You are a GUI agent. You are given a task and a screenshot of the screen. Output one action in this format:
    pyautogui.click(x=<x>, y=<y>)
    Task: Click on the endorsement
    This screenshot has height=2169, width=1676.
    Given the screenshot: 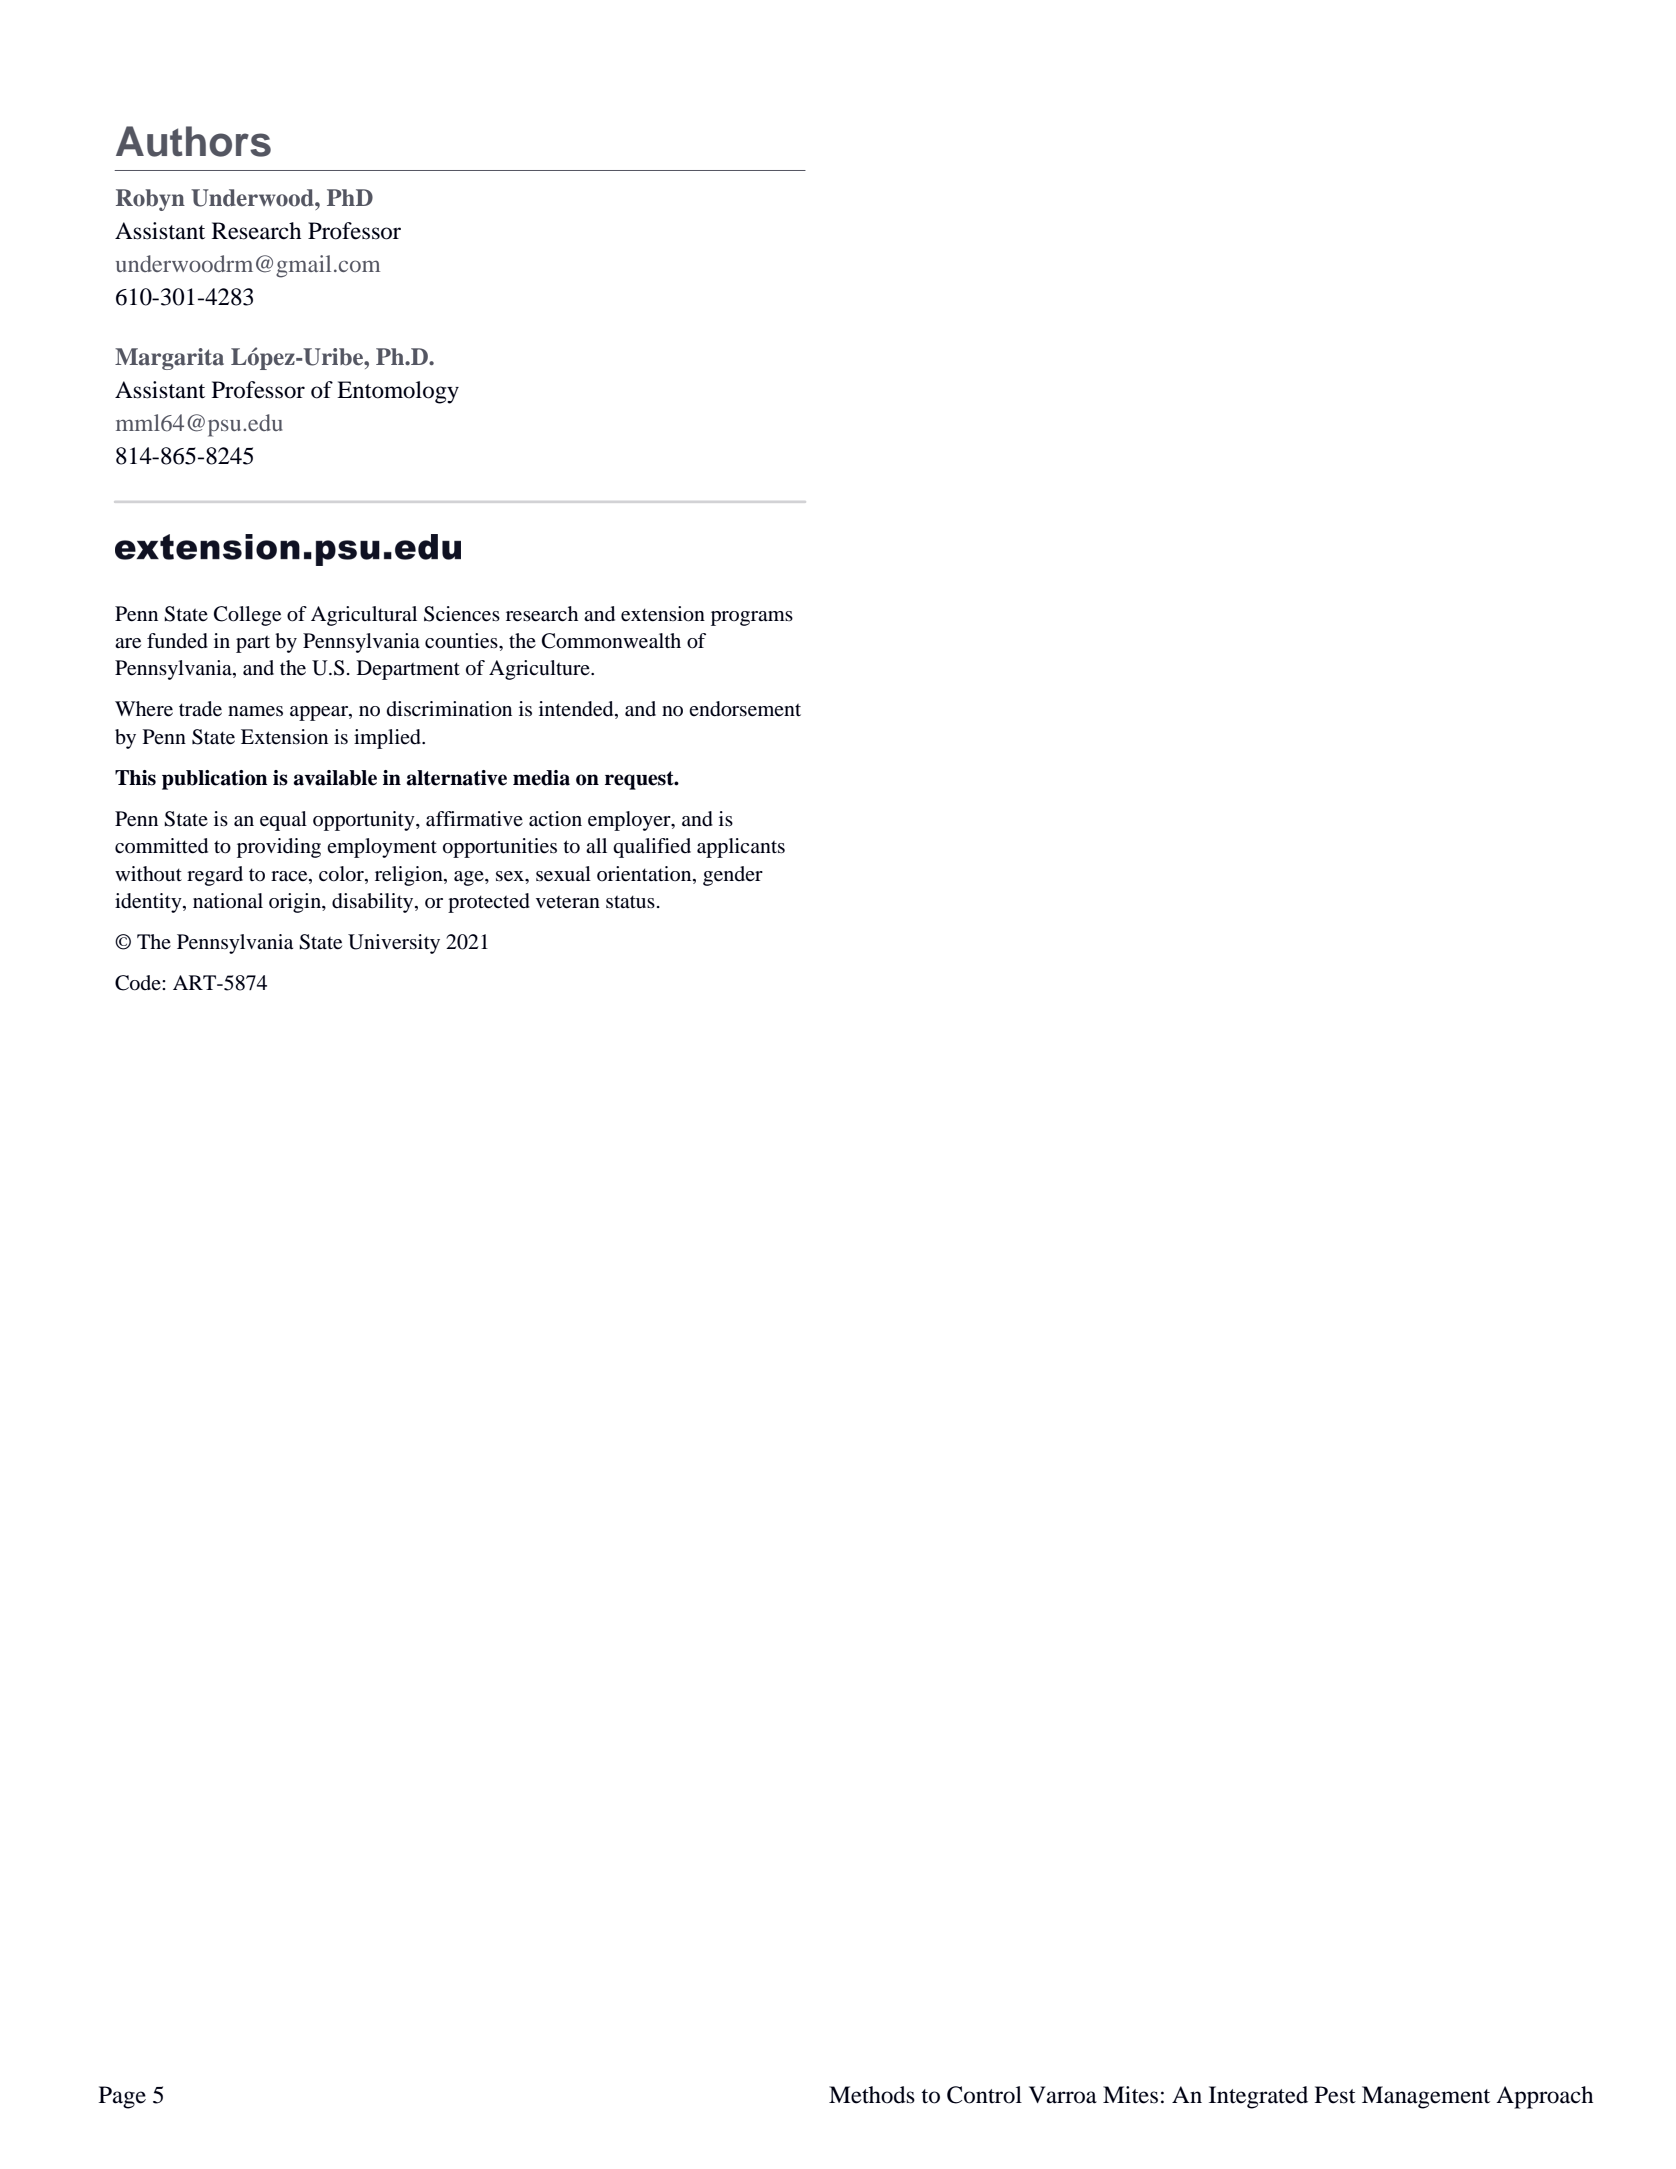 What is the action you would take?
    pyautogui.click(x=745, y=709)
